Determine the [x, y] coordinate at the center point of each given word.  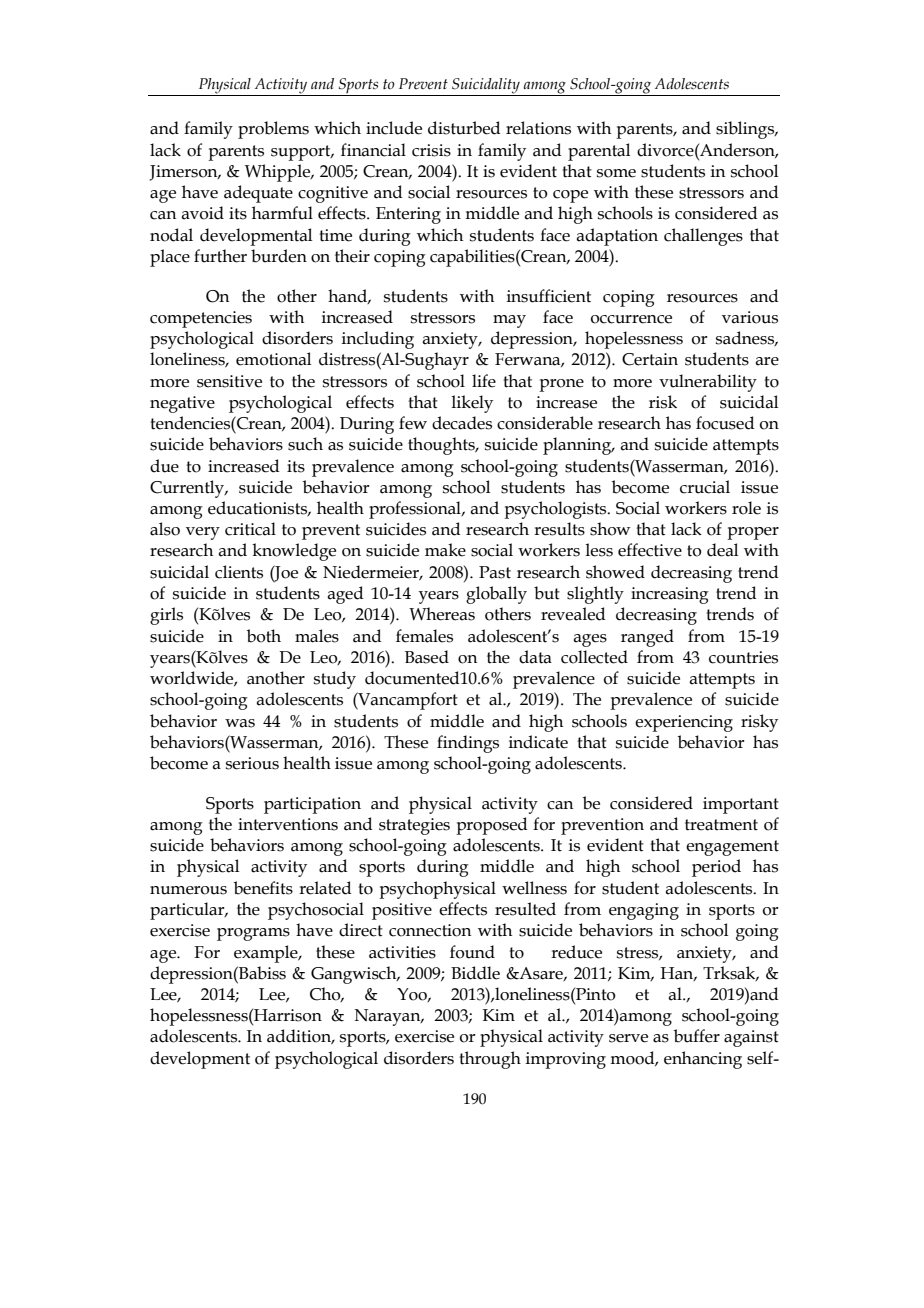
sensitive [229, 381]
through [490, 1060]
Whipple [279, 173]
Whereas [442, 614]
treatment [721, 825]
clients [239, 572]
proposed [491, 826]
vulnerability [708, 383]
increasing [670, 595]
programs [253, 934]
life [484, 381]
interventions [288, 824]
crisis [431, 150]
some [616, 173]
